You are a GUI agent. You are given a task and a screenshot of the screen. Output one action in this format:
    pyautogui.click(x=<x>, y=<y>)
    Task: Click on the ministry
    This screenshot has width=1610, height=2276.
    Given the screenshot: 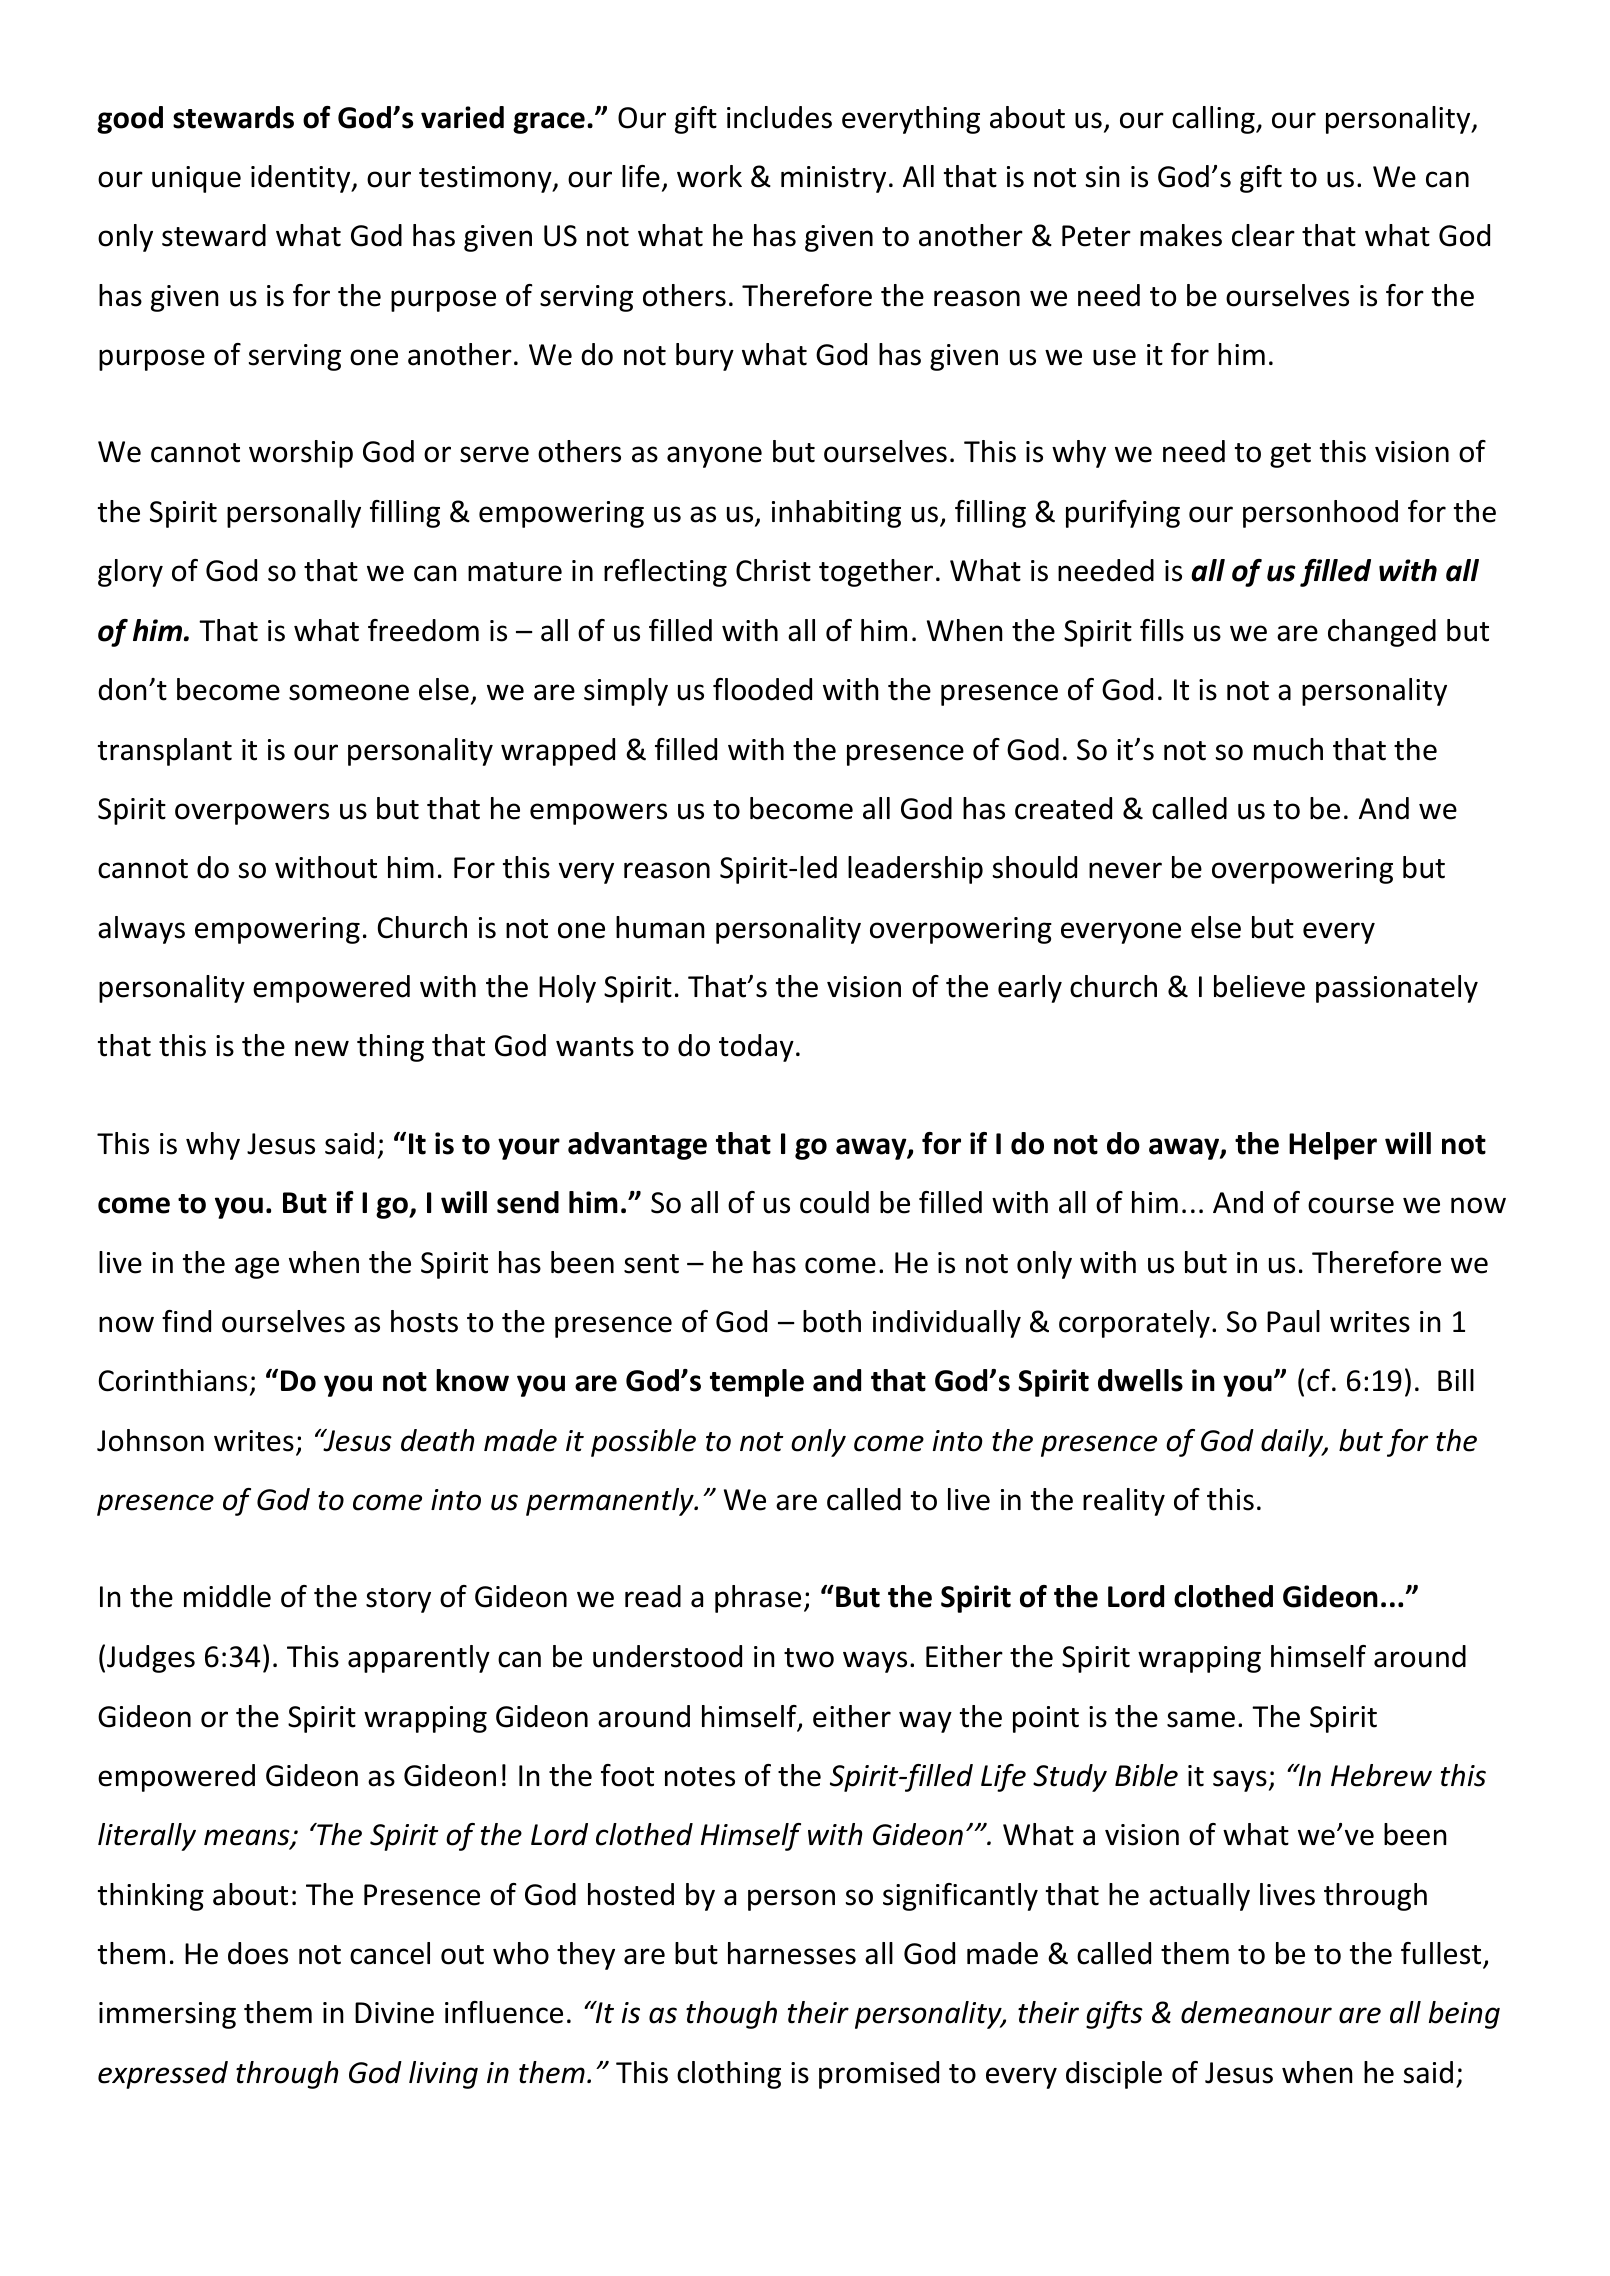 What is the action you would take?
    pyautogui.click(x=833, y=179)
